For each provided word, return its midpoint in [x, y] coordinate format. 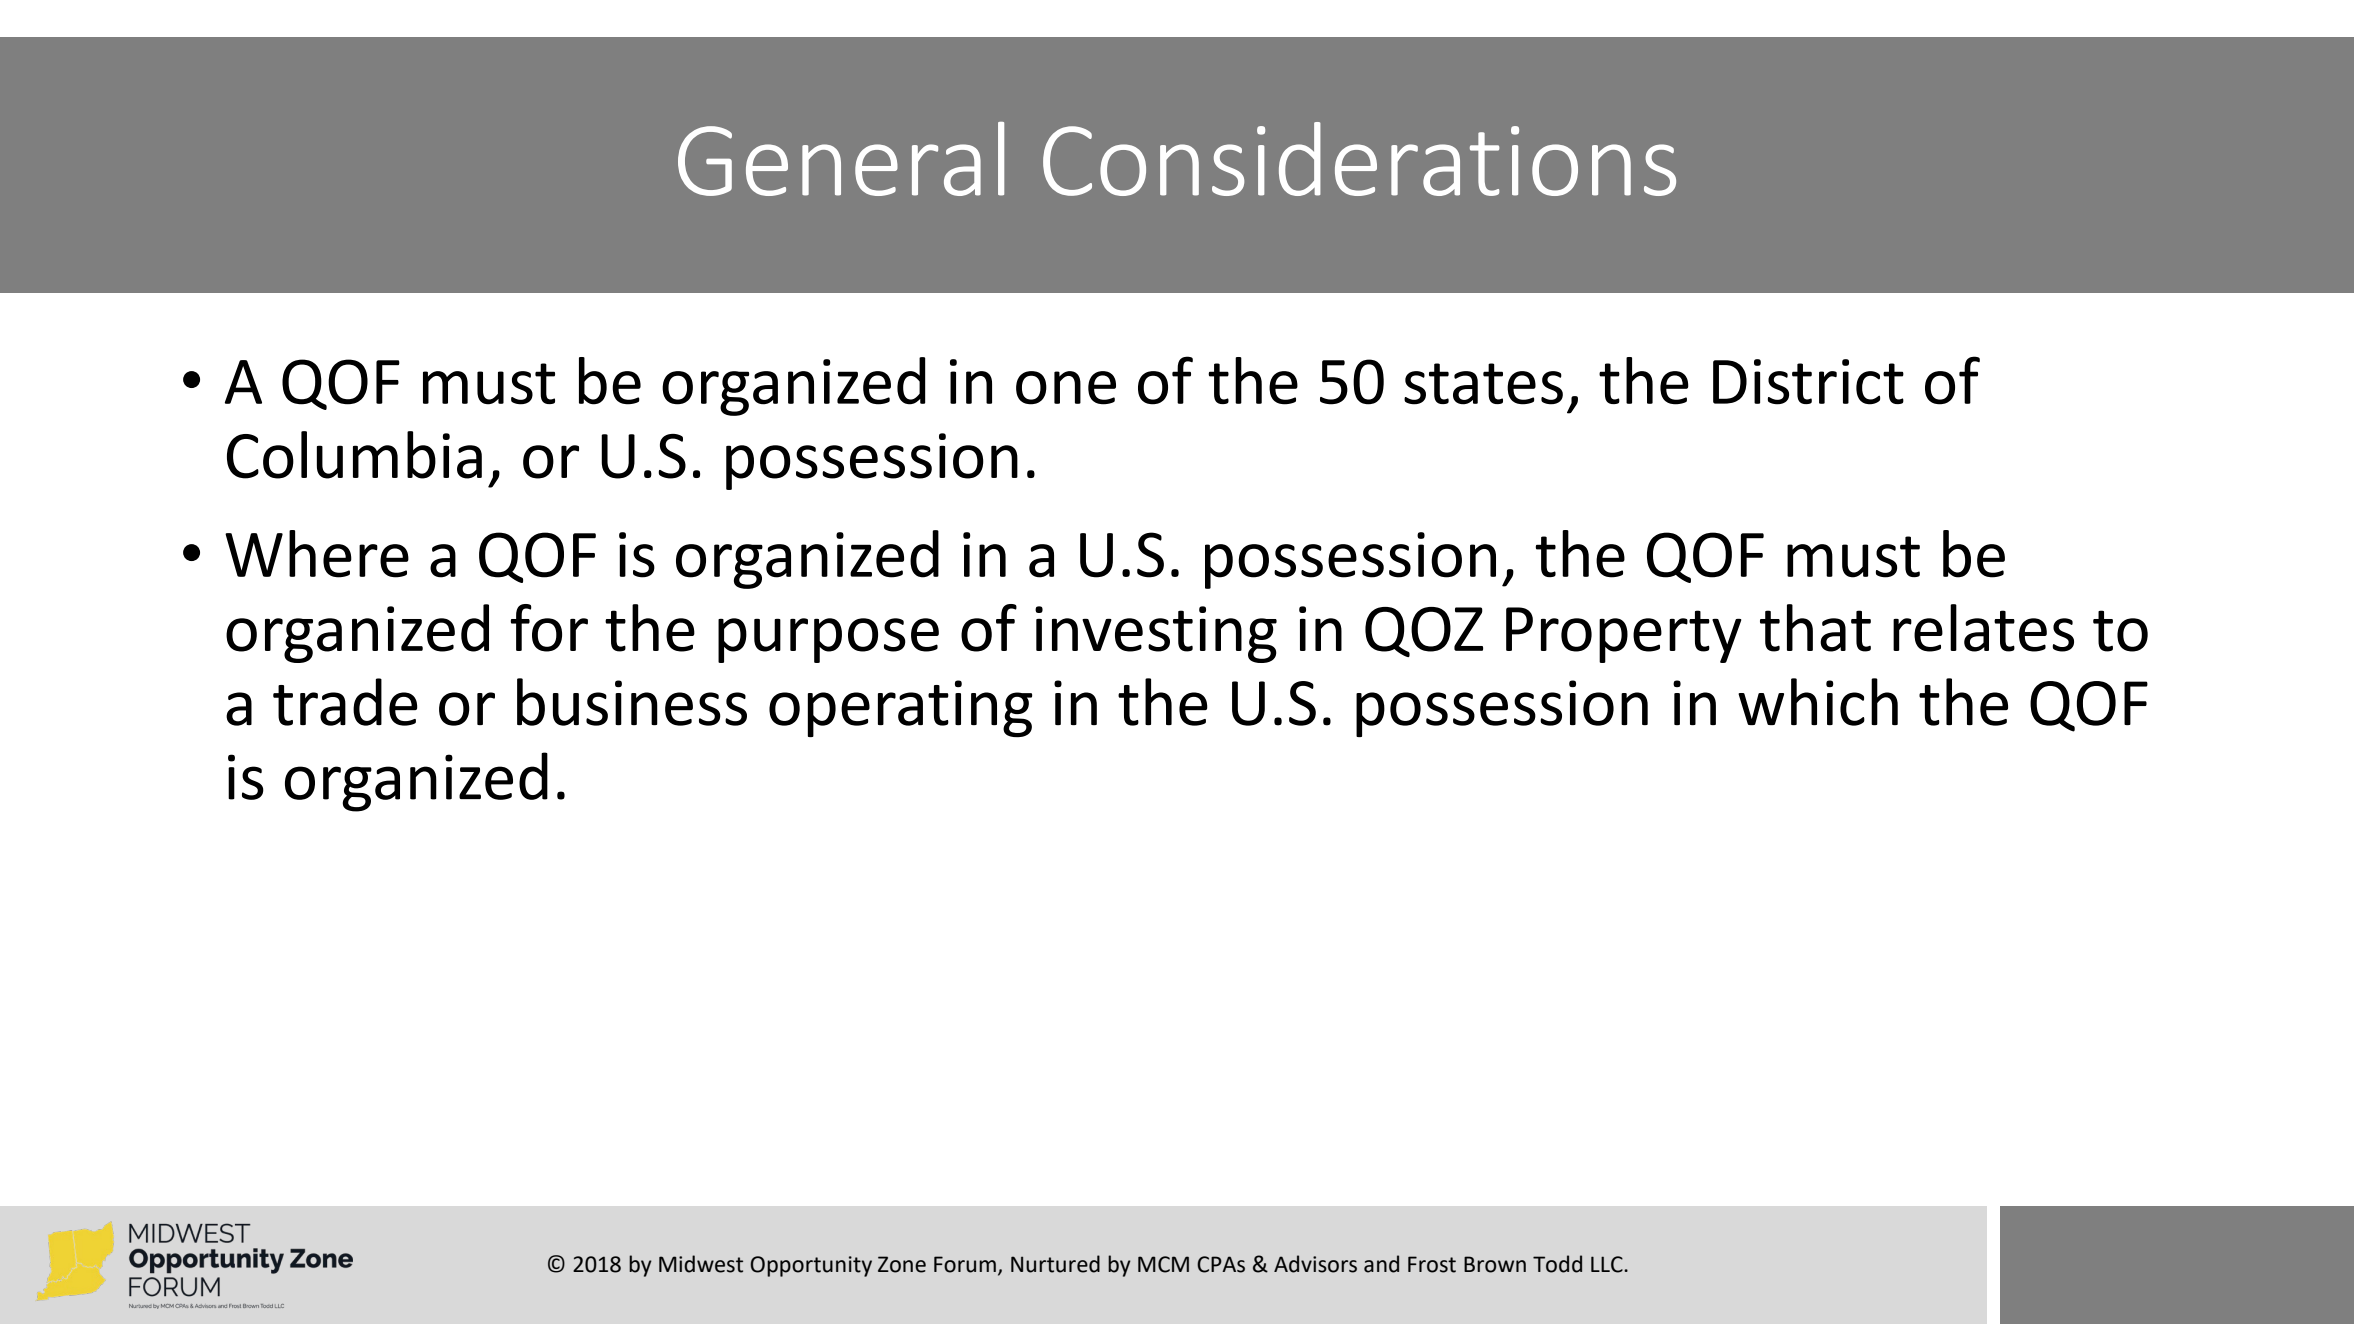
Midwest [701, 1264]
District [1808, 382]
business [632, 702]
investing [1156, 634]
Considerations [1359, 159]
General [841, 159]
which [1818, 702]
